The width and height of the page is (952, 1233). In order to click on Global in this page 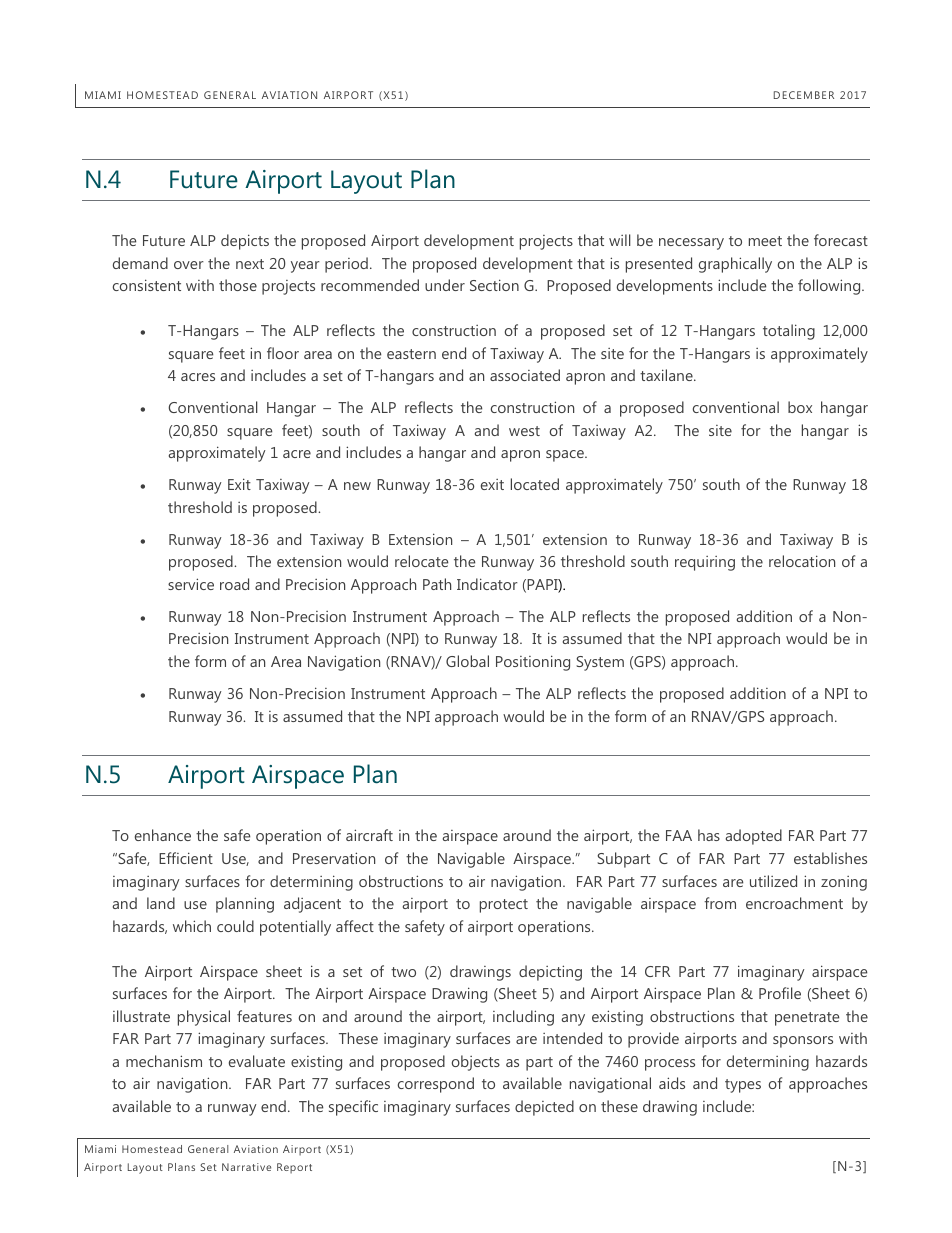, I will do `click(467, 661)`.
